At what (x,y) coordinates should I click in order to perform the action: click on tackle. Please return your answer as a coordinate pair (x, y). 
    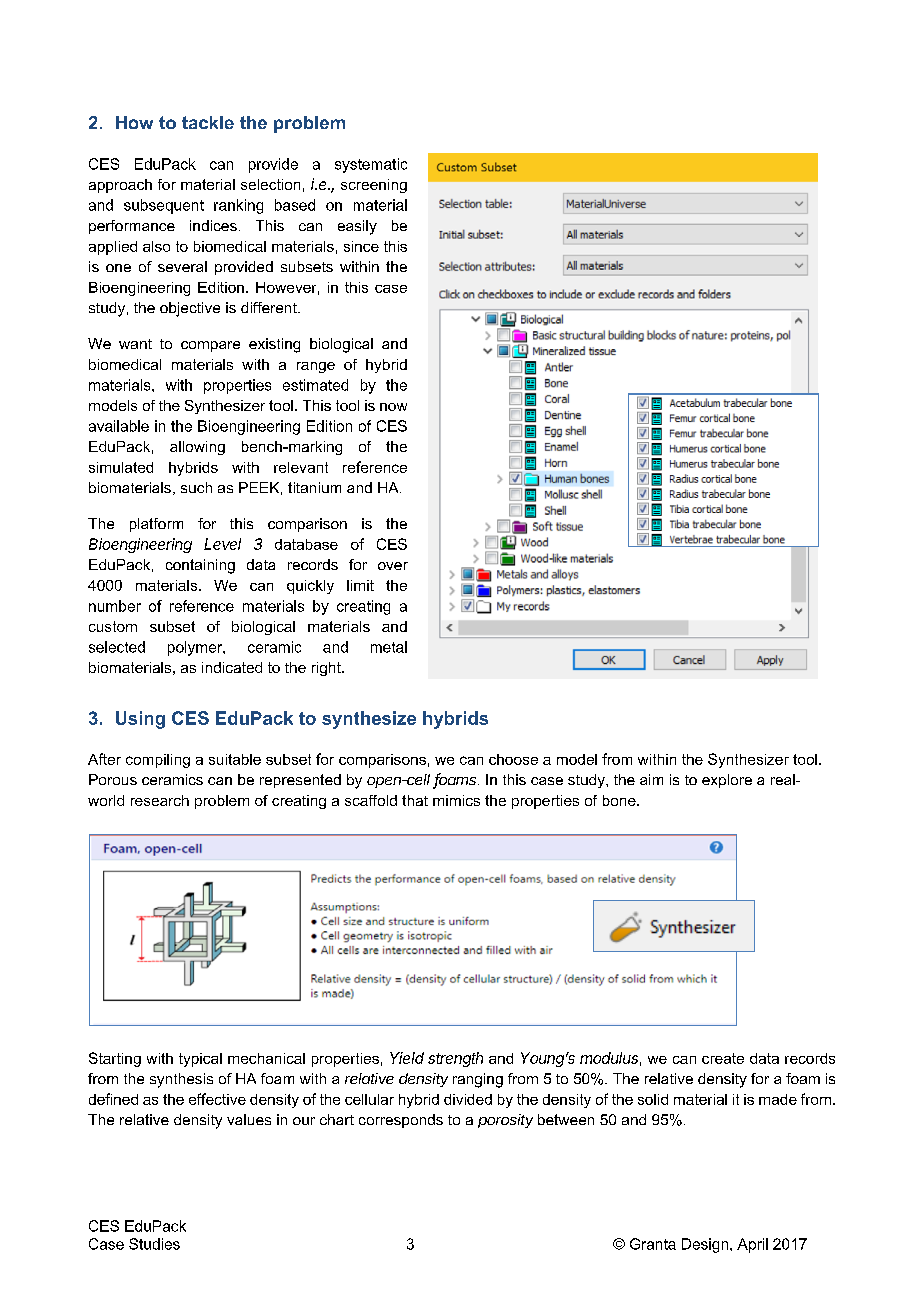
    Looking at the image, I should click on (208, 122).
